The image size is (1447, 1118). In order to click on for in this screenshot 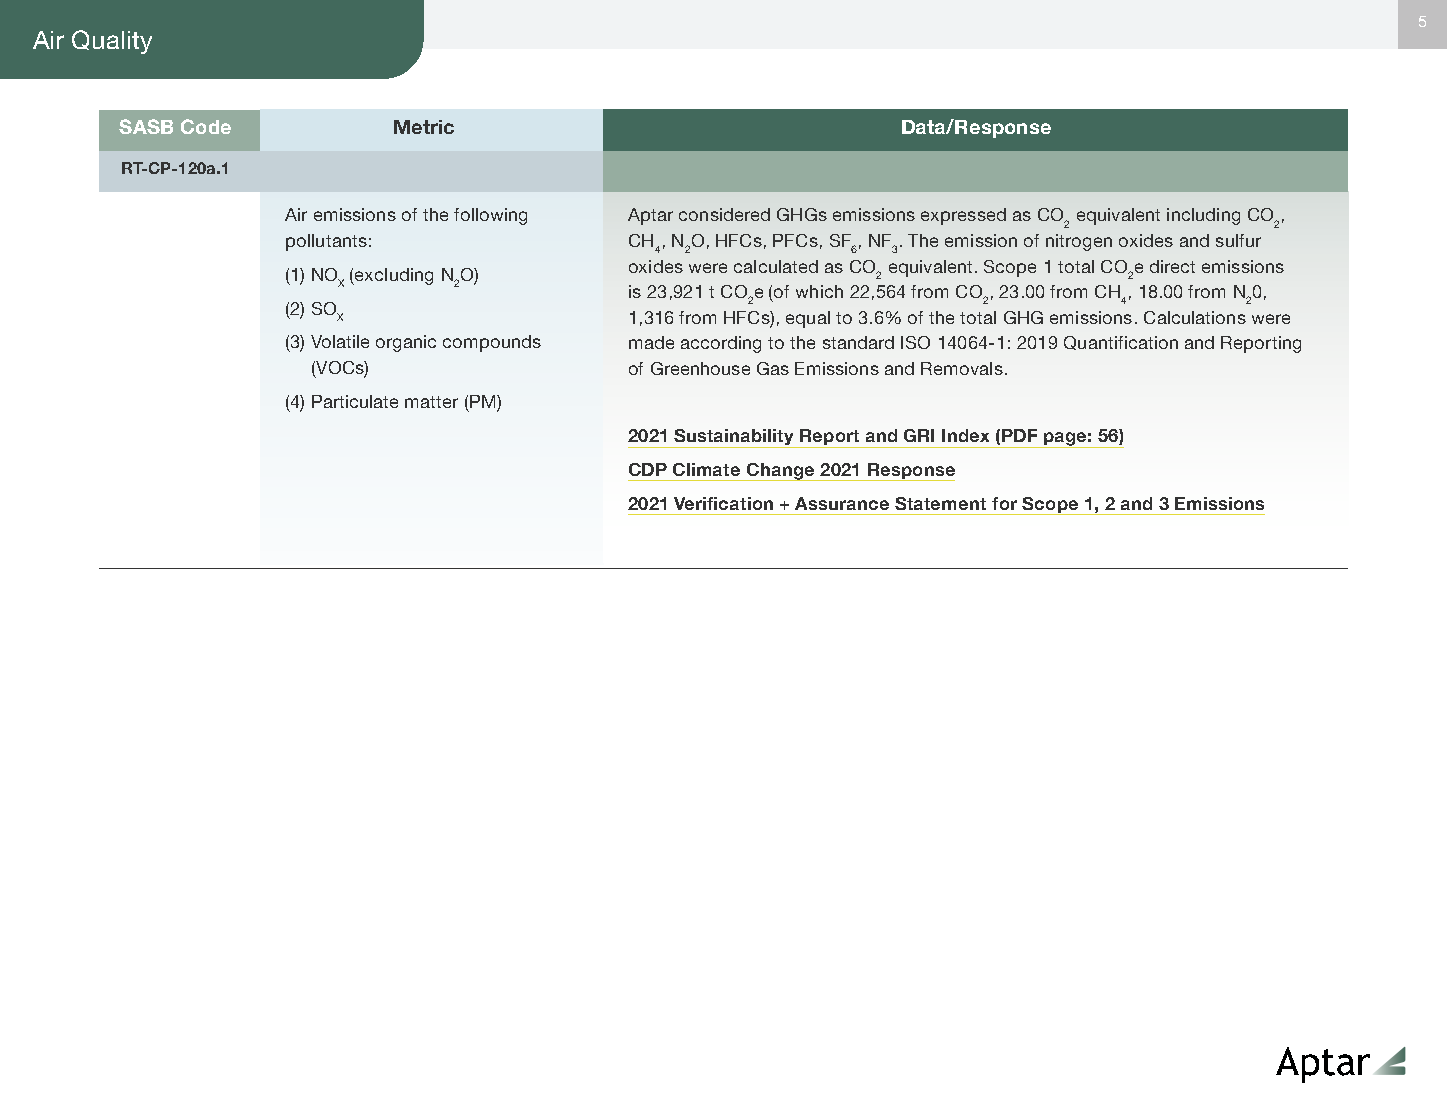, I will do `click(1004, 503)`.
